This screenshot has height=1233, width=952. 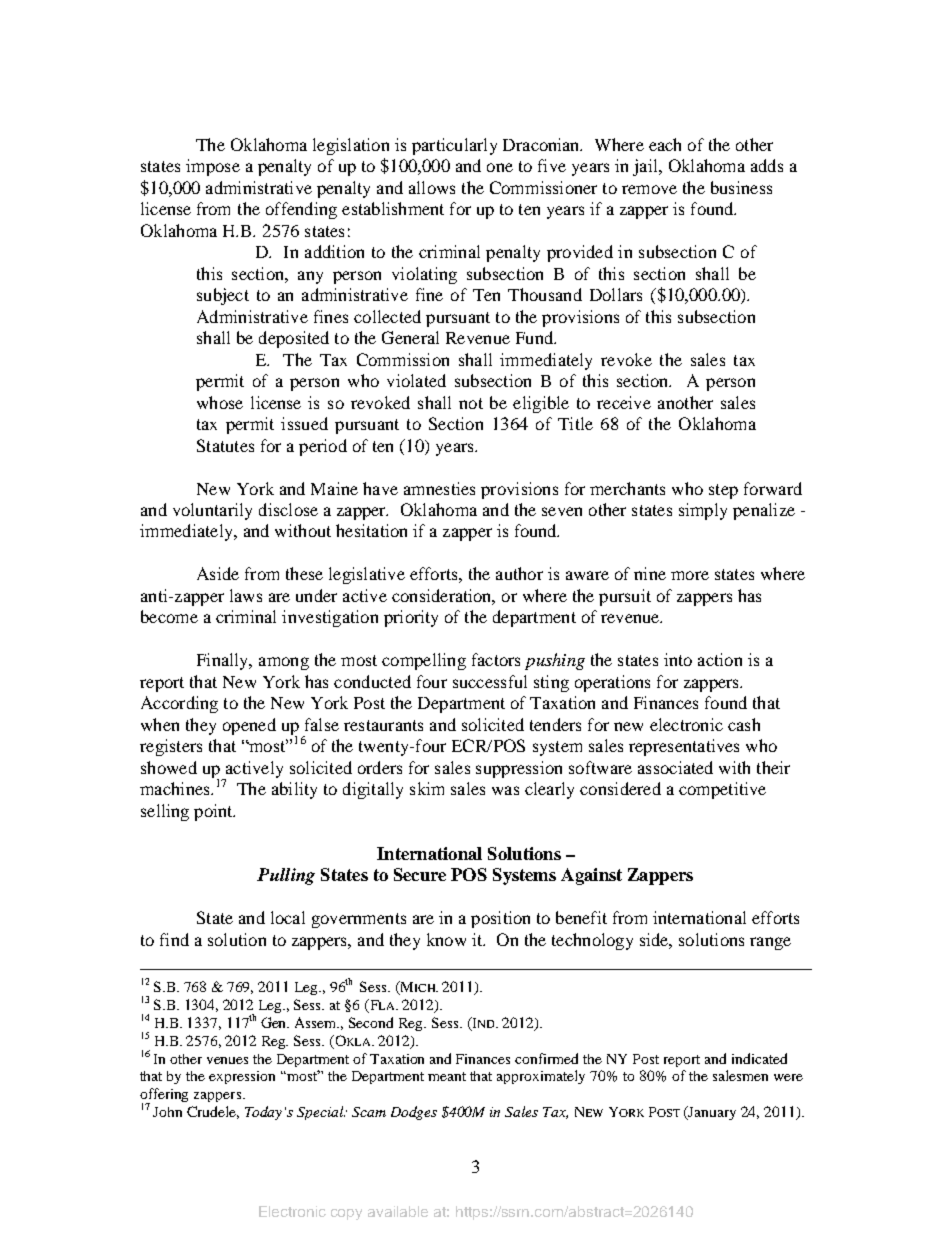 What do you see at coordinates (225, 445) in the screenshot?
I see `Statutes` at bounding box center [225, 445].
